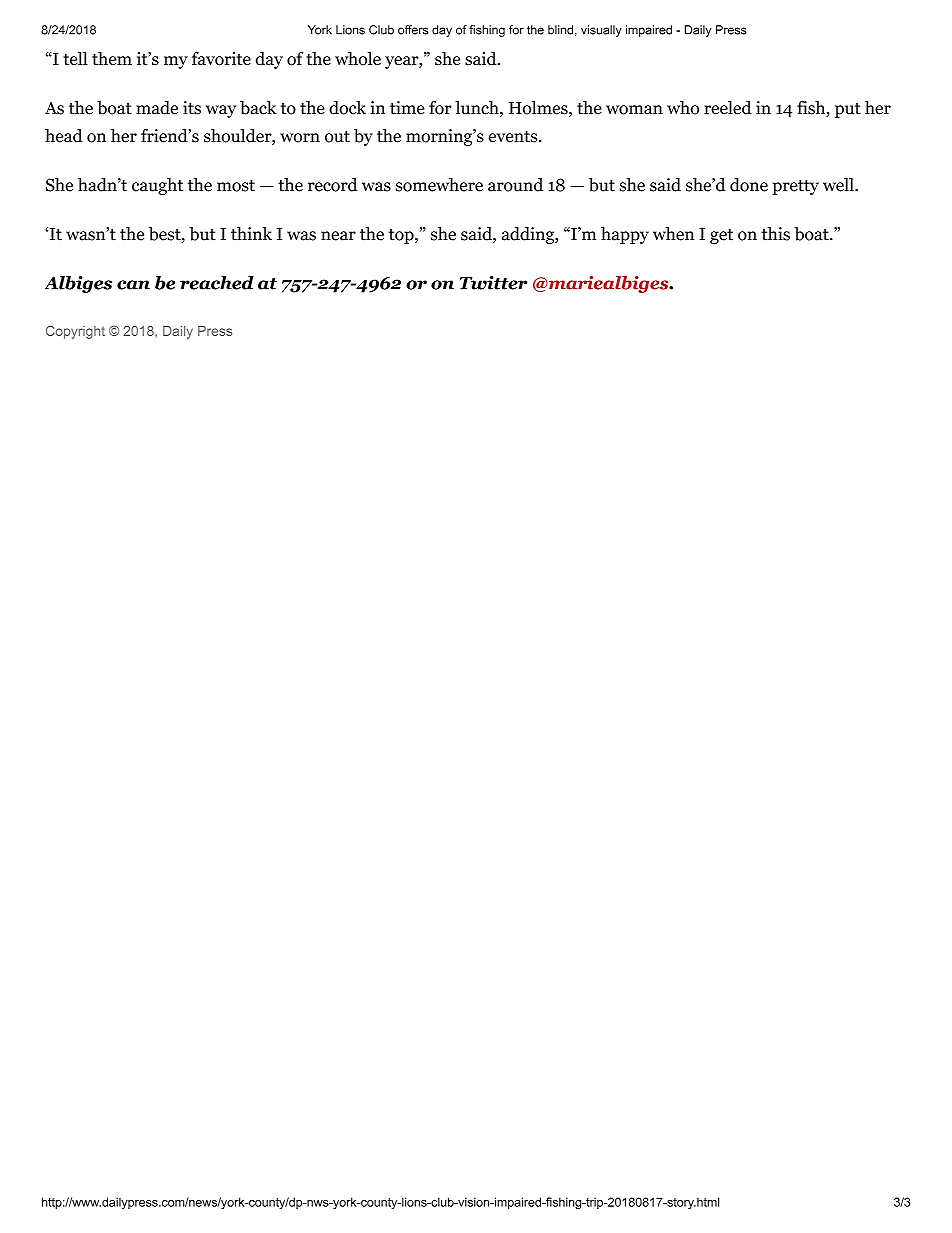 This page has width=952, height=1233. What do you see at coordinates (112, 59) in the page?
I see `them` at bounding box center [112, 59].
